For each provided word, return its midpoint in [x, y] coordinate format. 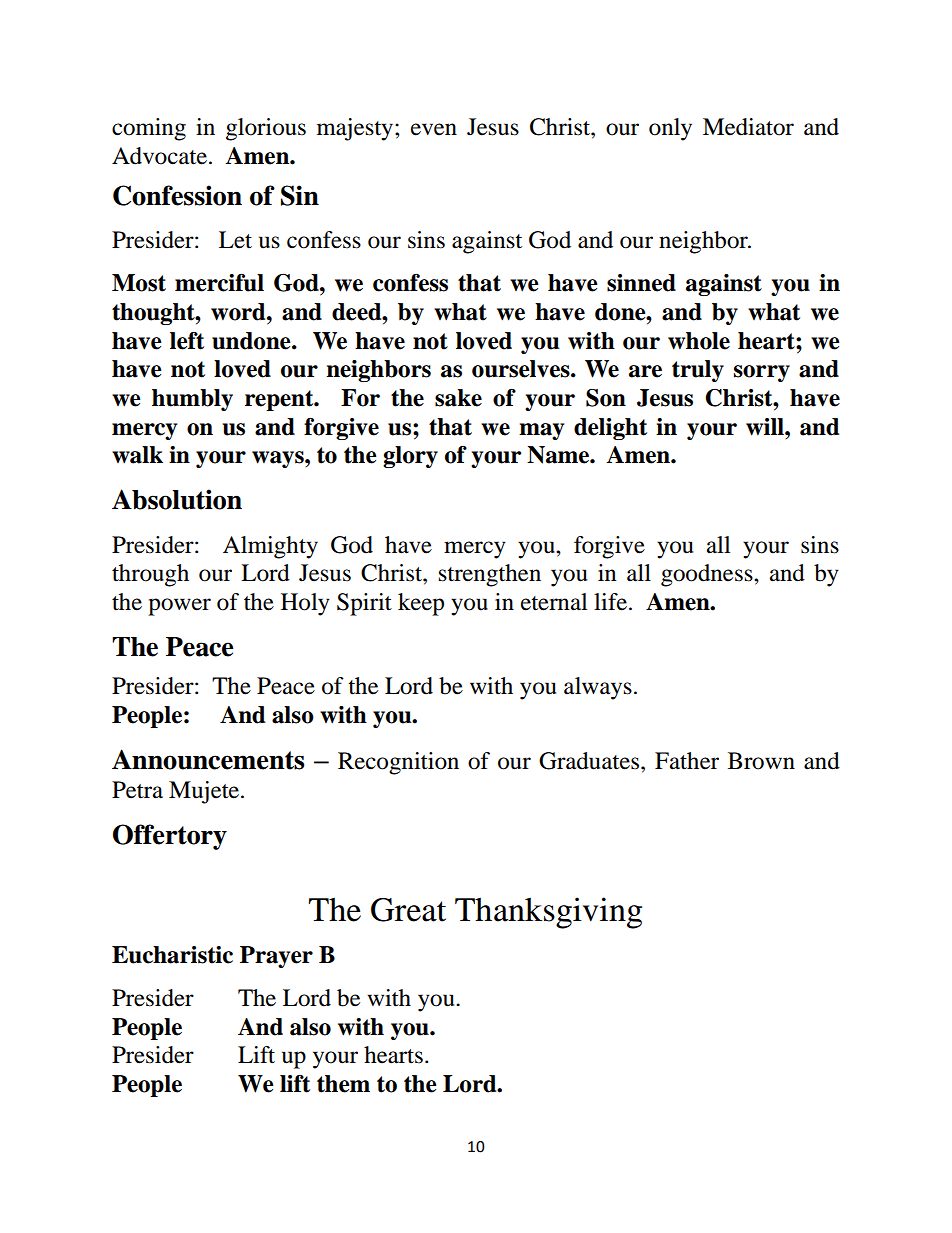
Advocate [159, 156]
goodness [708, 575]
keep [421, 604]
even [434, 129]
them [343, 1084]
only [670, 129]
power [179, 607]
